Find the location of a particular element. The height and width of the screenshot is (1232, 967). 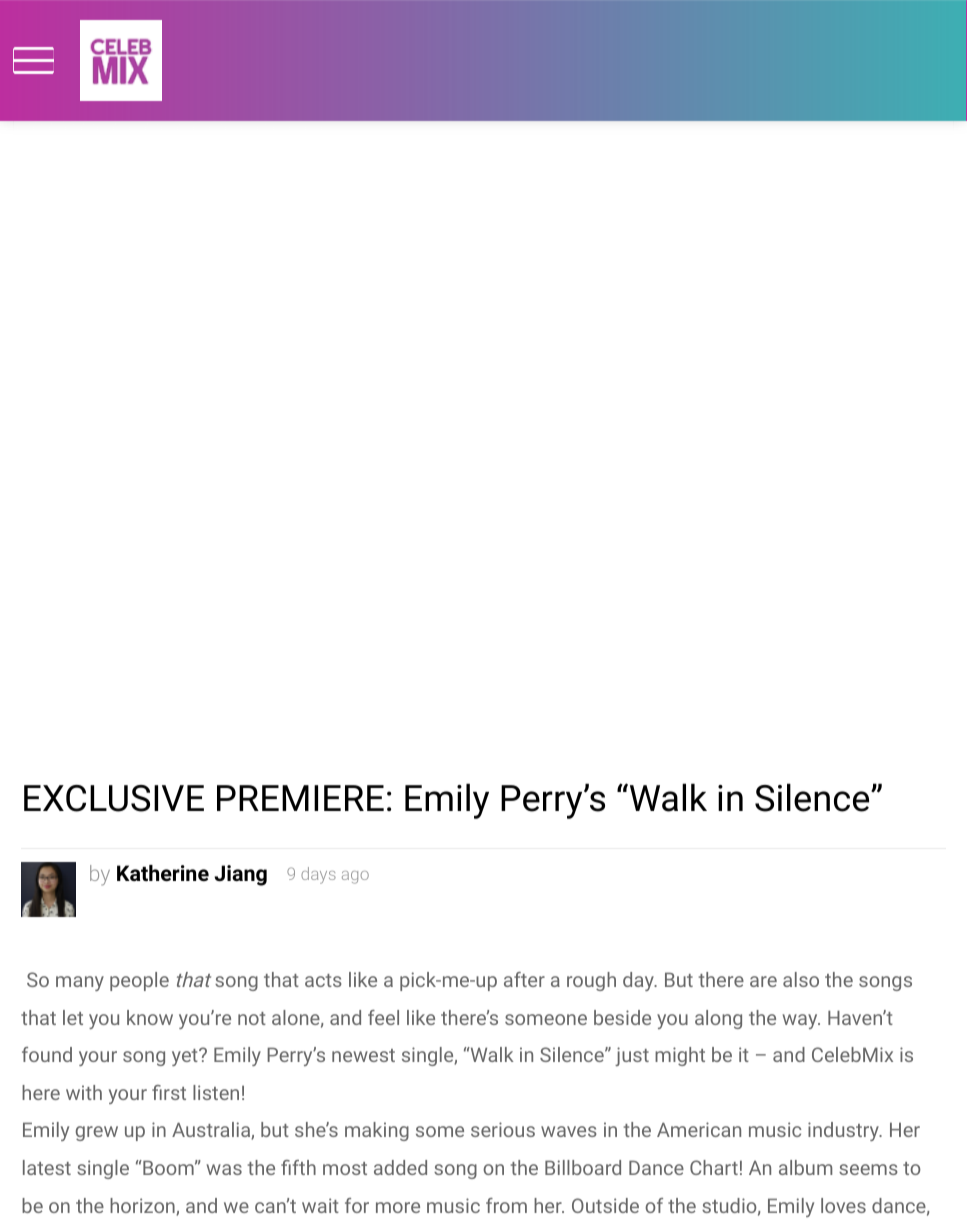

also is located at coordinates (801, 979).
